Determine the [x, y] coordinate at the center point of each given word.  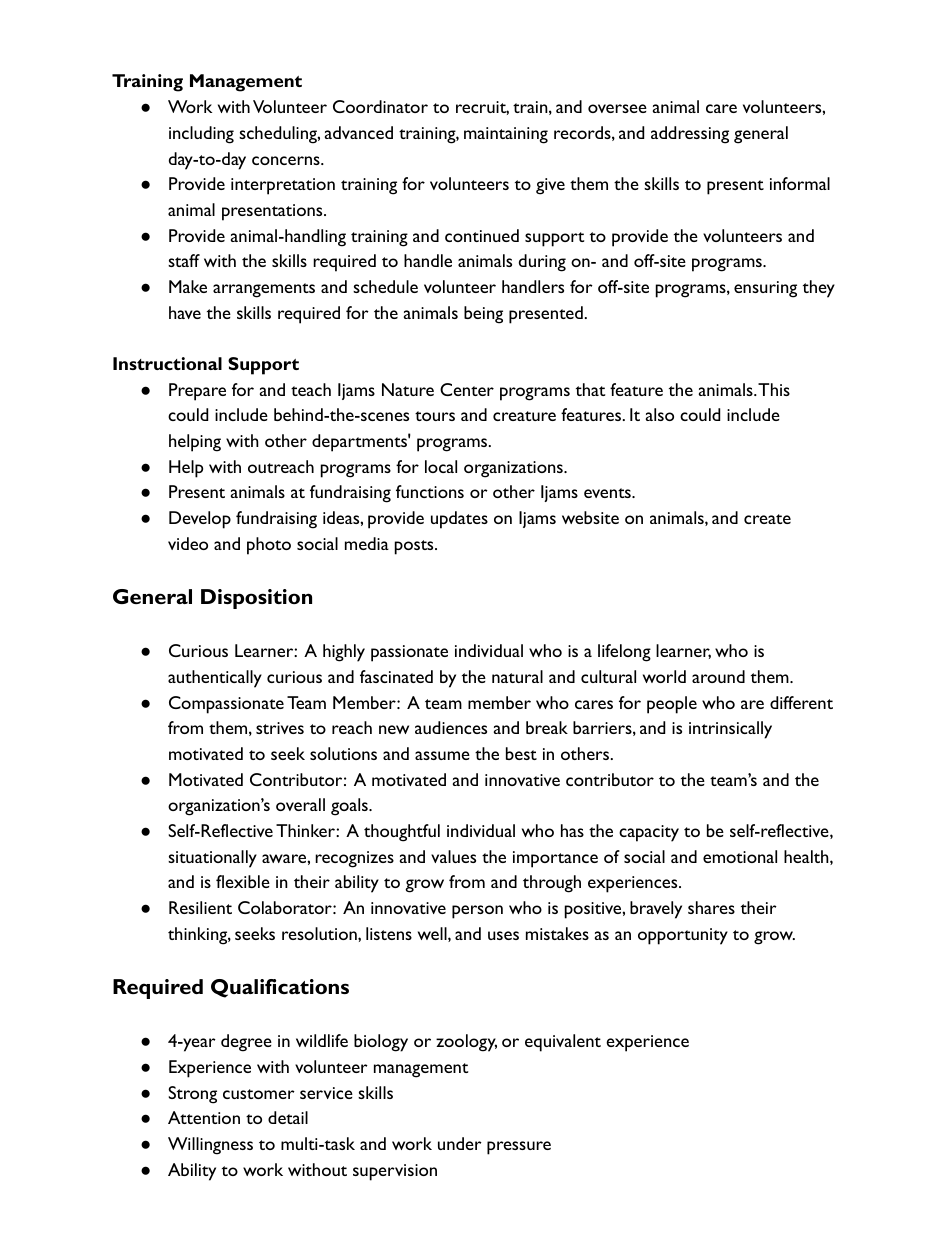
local [441, 466]
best [521, 753]
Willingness [210, 1146]
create [767, 519]
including [201, 135]
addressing [690, 135]
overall [300, 804]
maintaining [506, 135]
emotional [740, 856]
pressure [519, 1148]
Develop [200, 520]
